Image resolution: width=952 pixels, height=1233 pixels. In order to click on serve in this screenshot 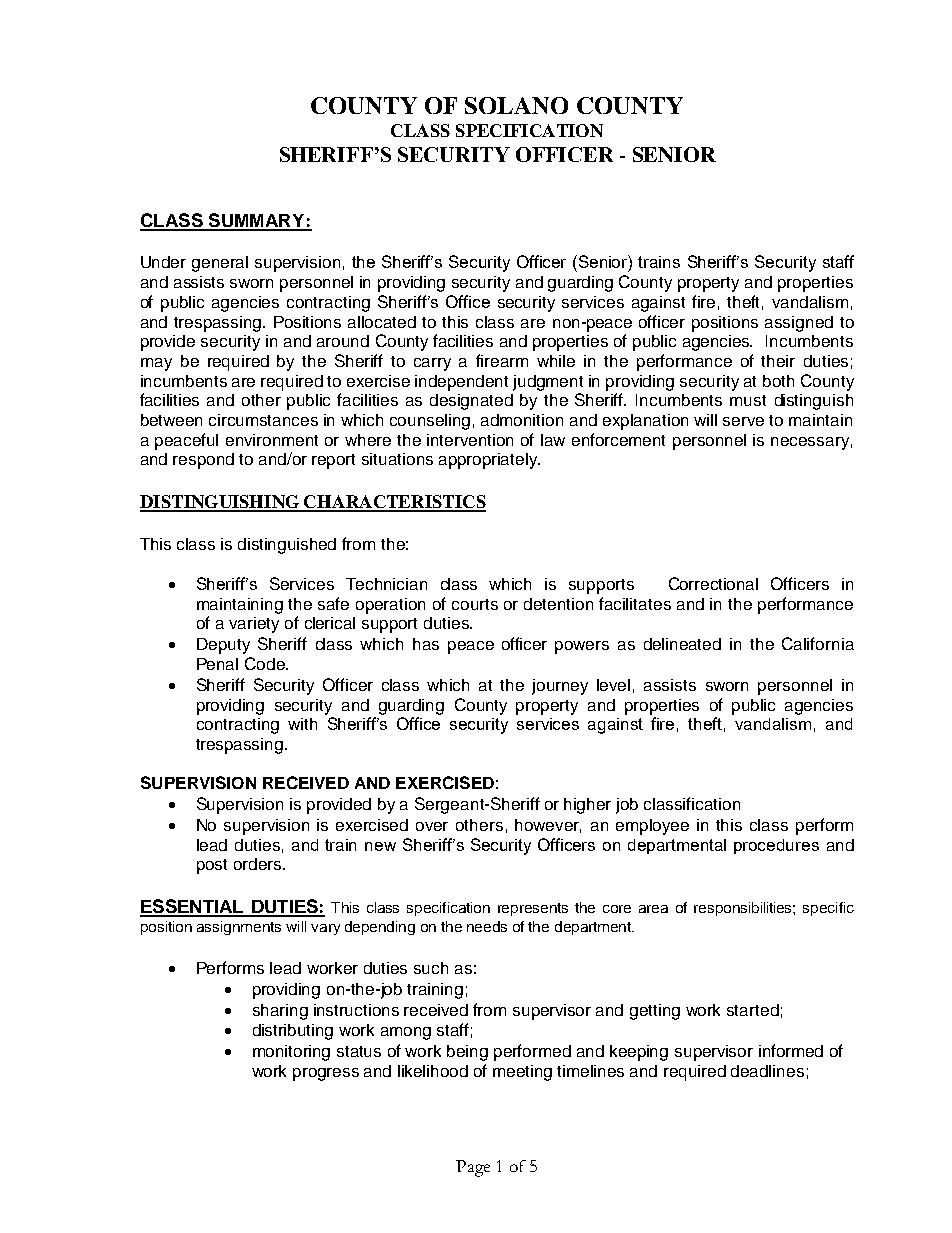, I will do `click(743, 421)`.
